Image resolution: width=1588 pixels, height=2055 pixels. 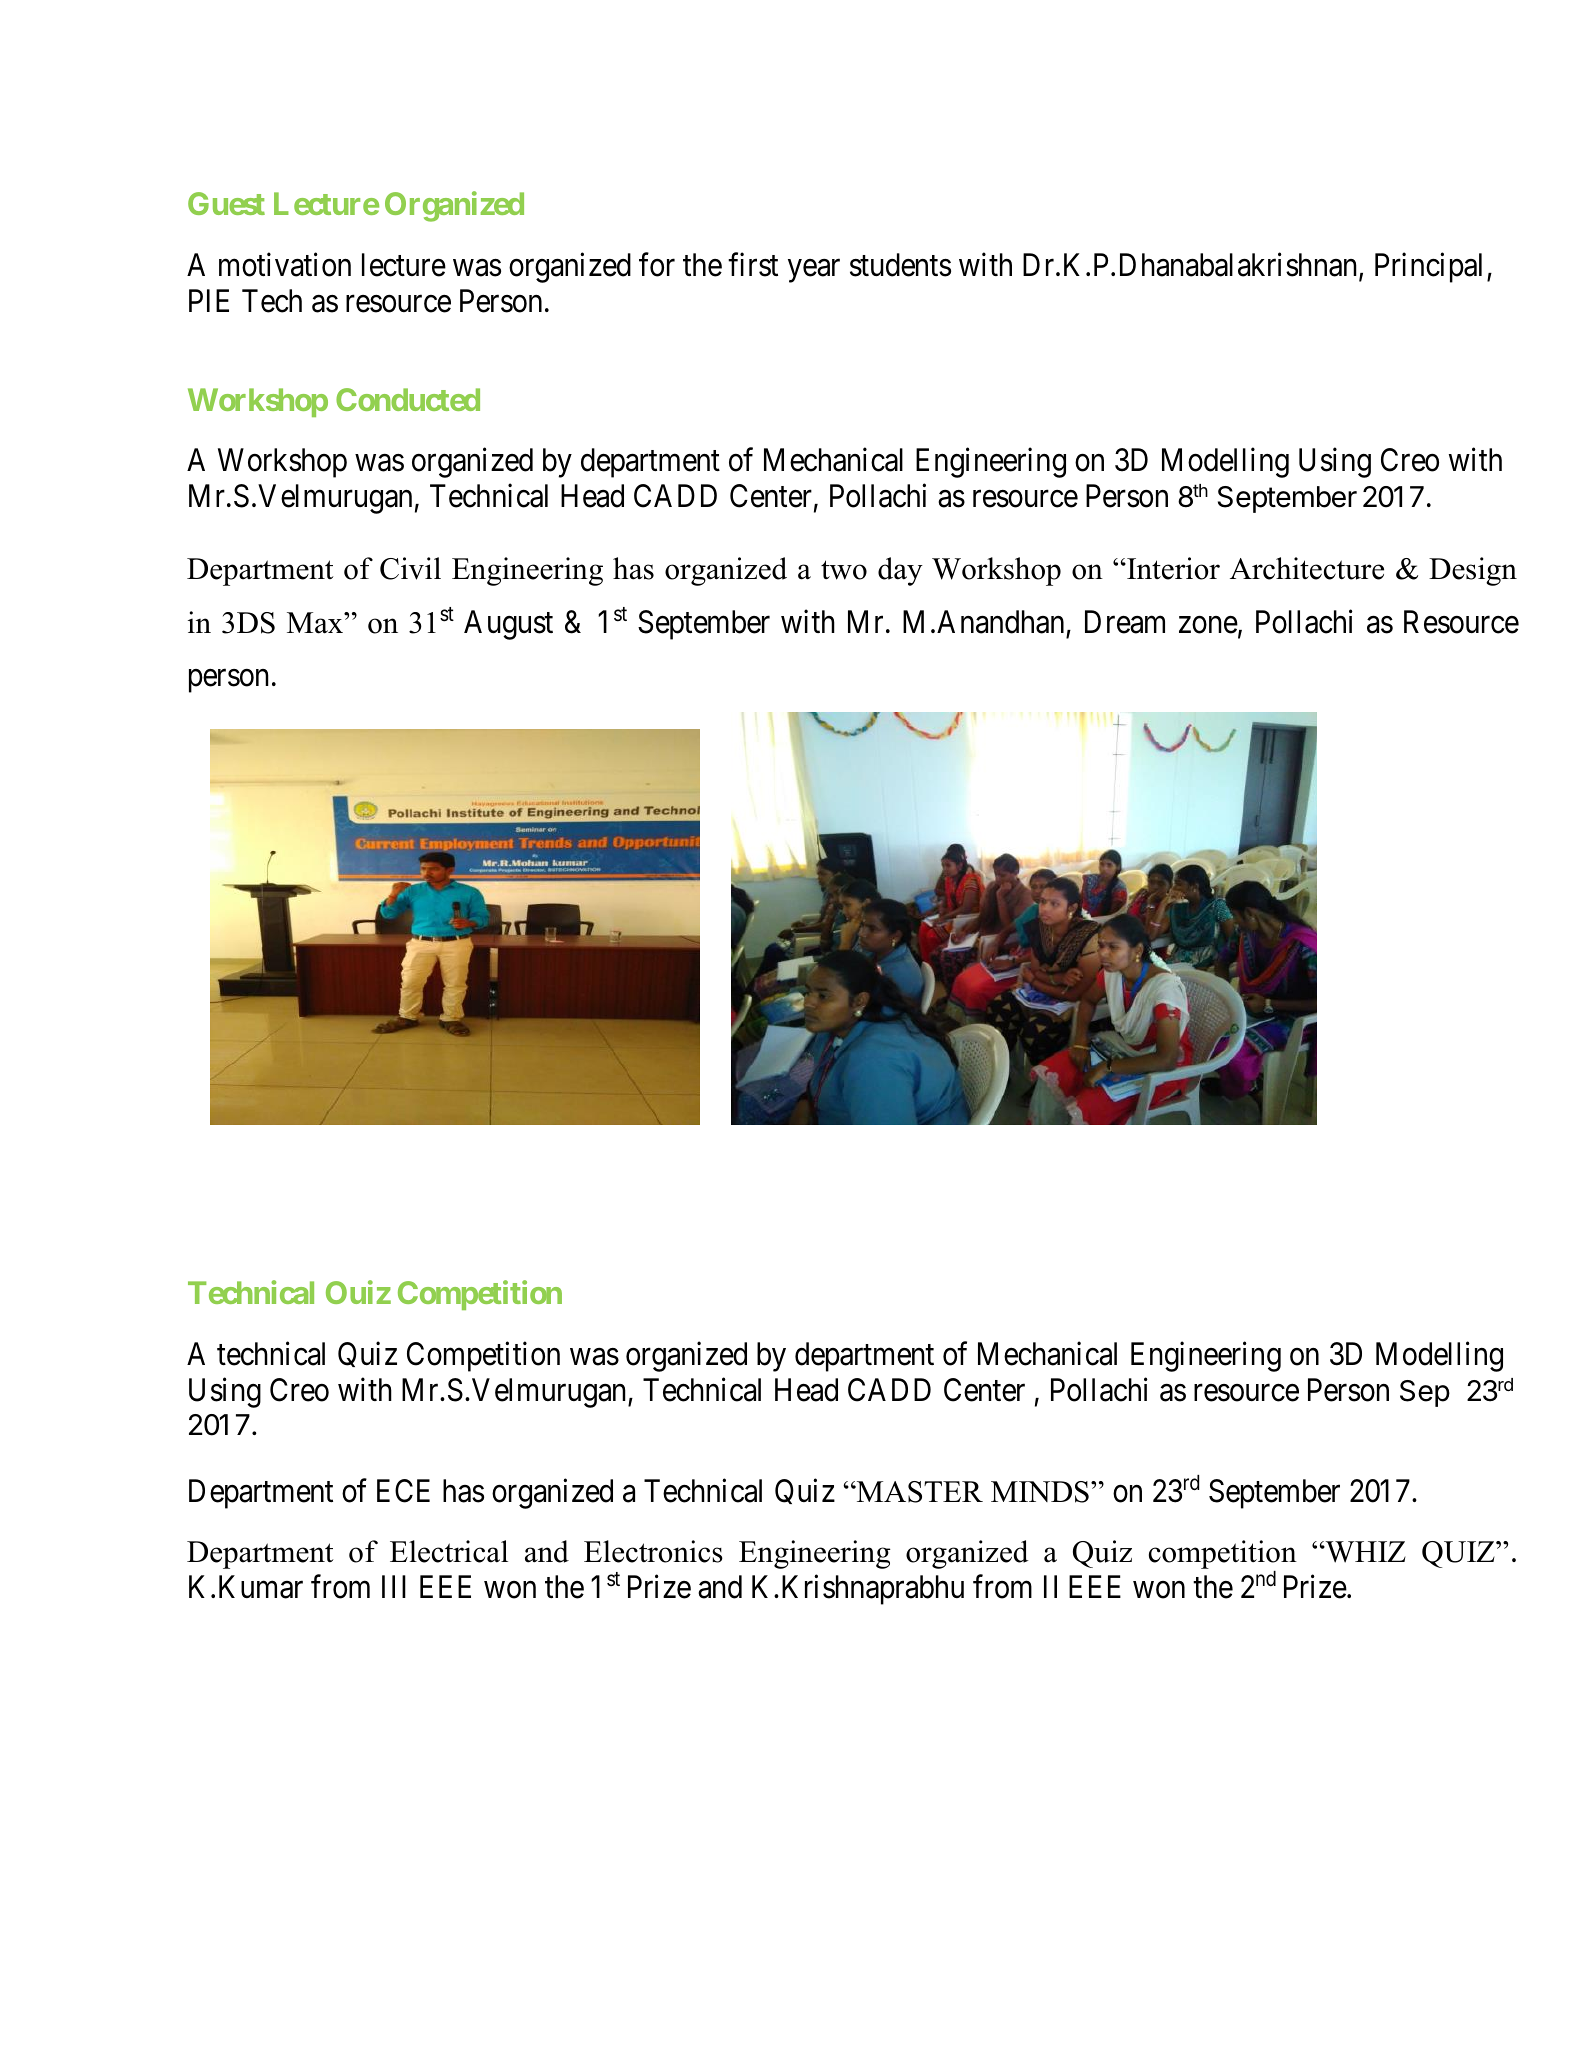 What do you see at coordinates (653, 1551) in the image?
I see `Electronics` at bounding box center [653, 1551].
